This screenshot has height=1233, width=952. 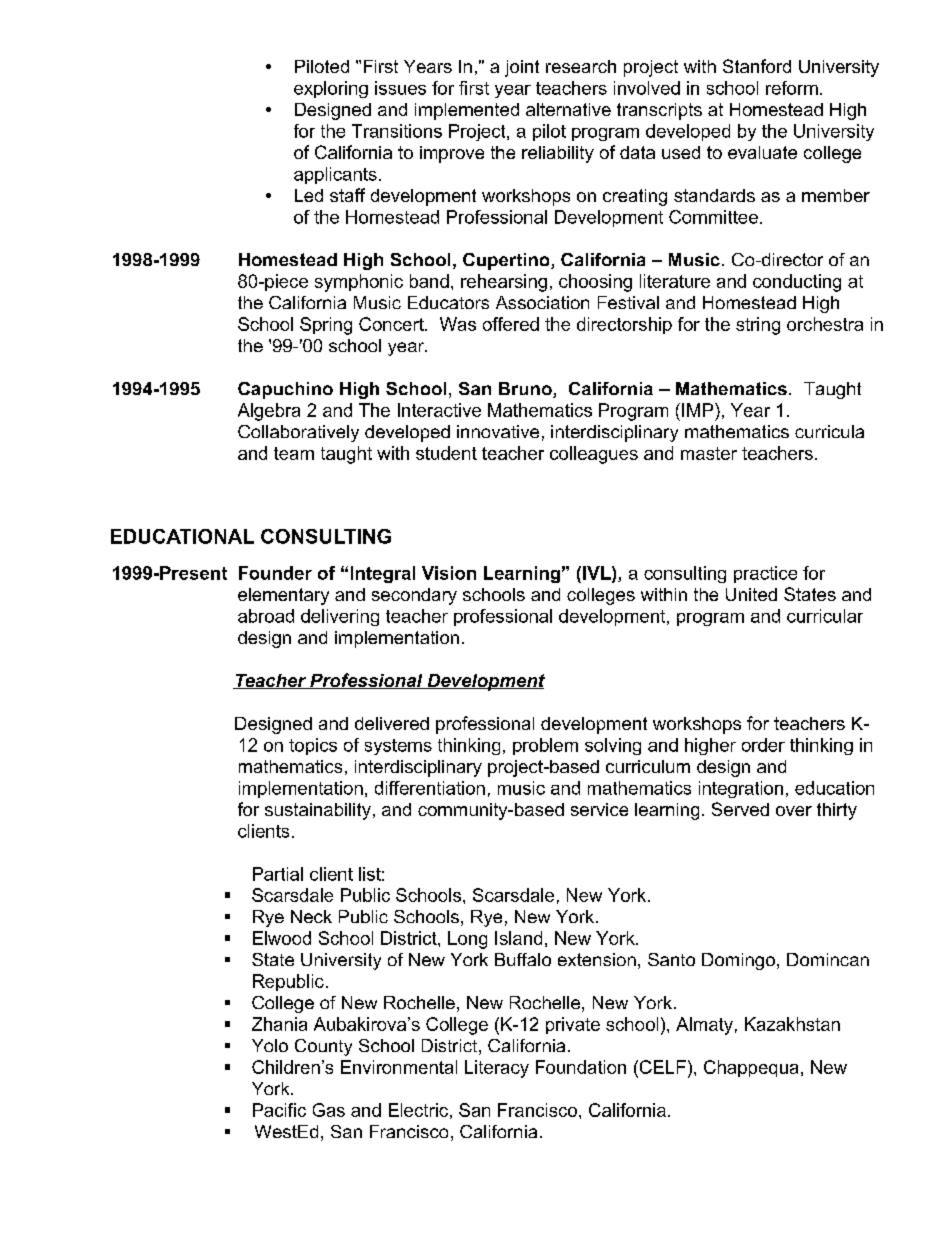 I want to click on reform, so click(x=792, y=88).
